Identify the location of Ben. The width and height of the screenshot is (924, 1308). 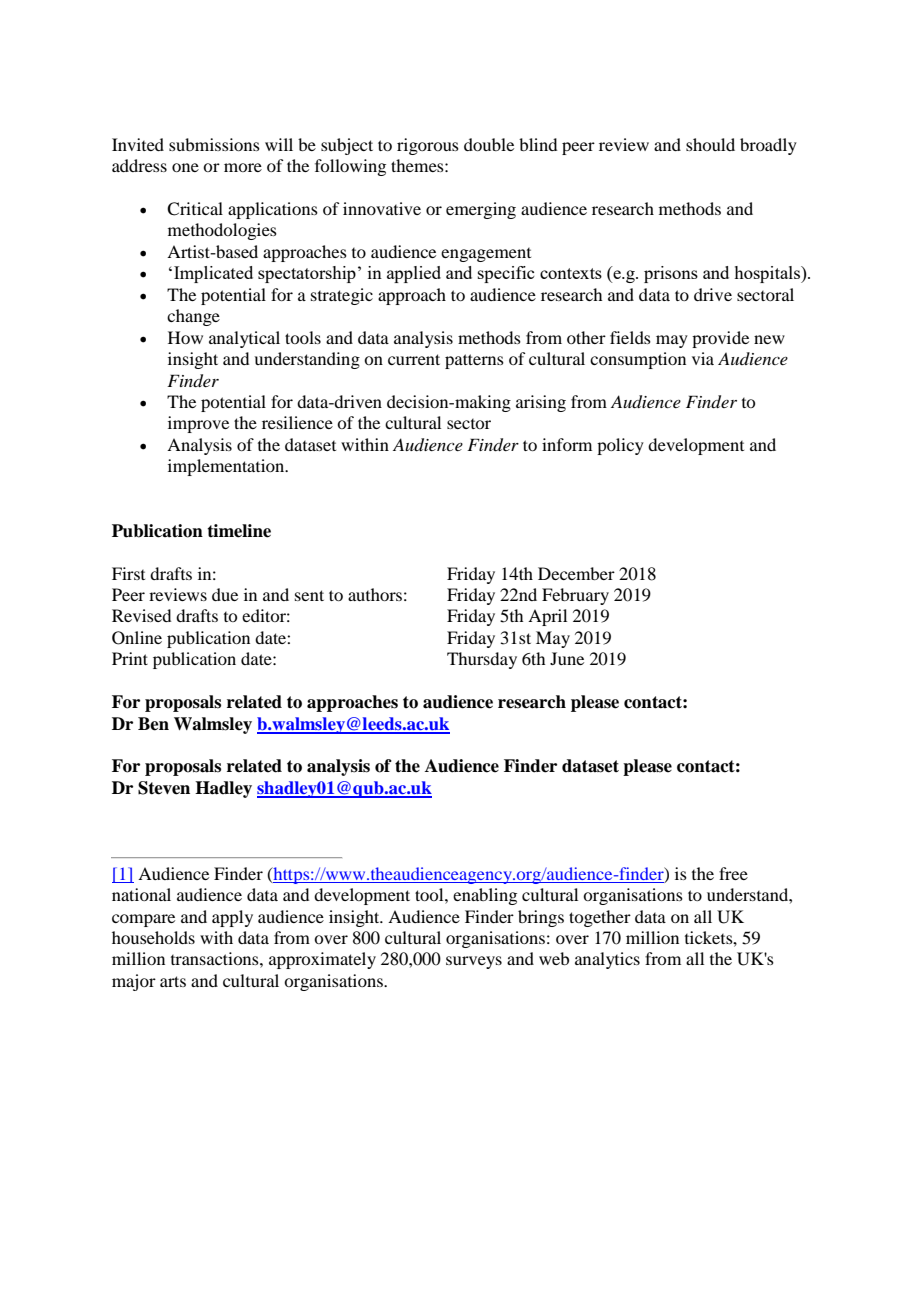
(153, 724).
